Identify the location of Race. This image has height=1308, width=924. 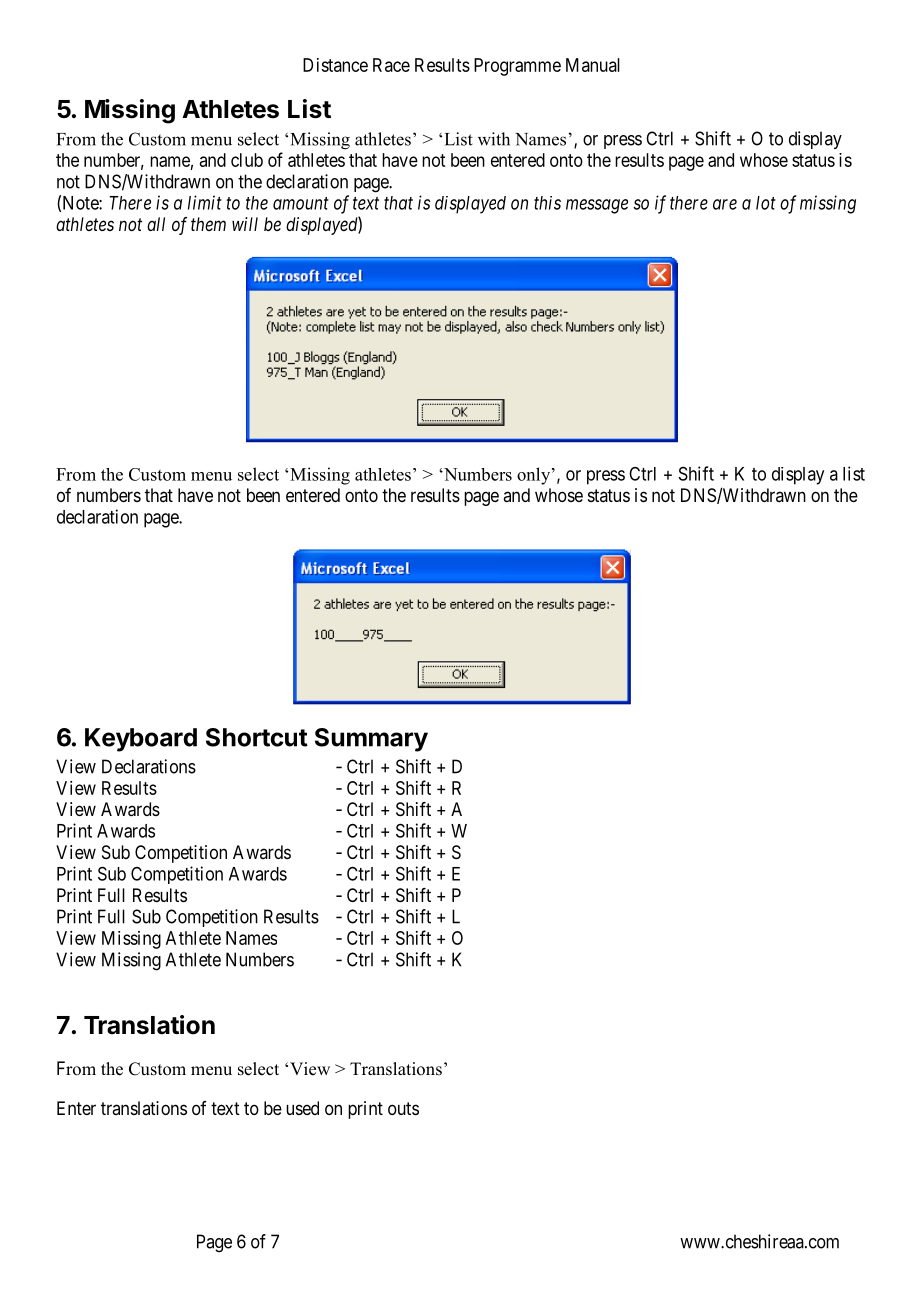
(391, 65).
